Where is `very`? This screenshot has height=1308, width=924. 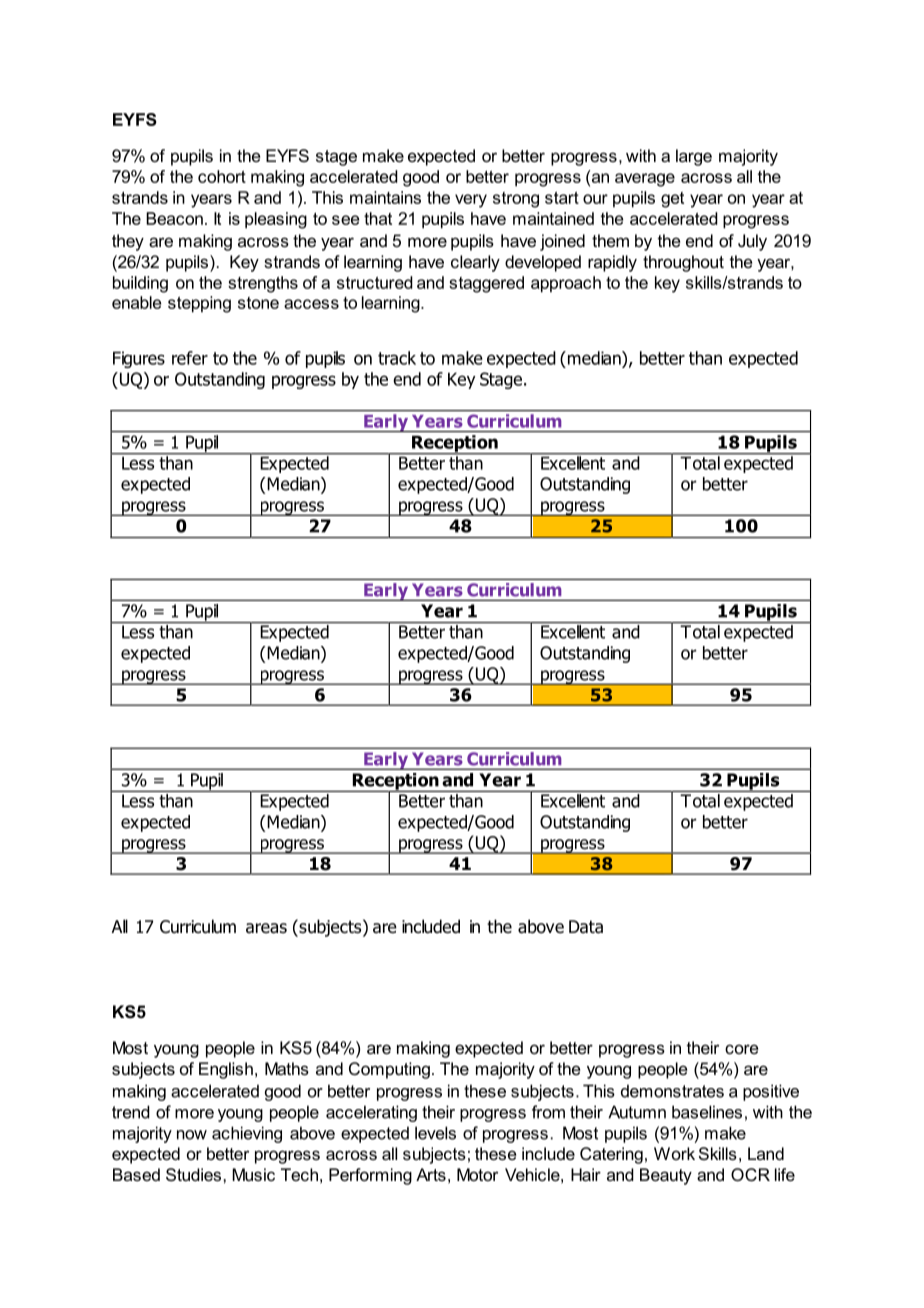 very is located at coordinates (471, 201).
